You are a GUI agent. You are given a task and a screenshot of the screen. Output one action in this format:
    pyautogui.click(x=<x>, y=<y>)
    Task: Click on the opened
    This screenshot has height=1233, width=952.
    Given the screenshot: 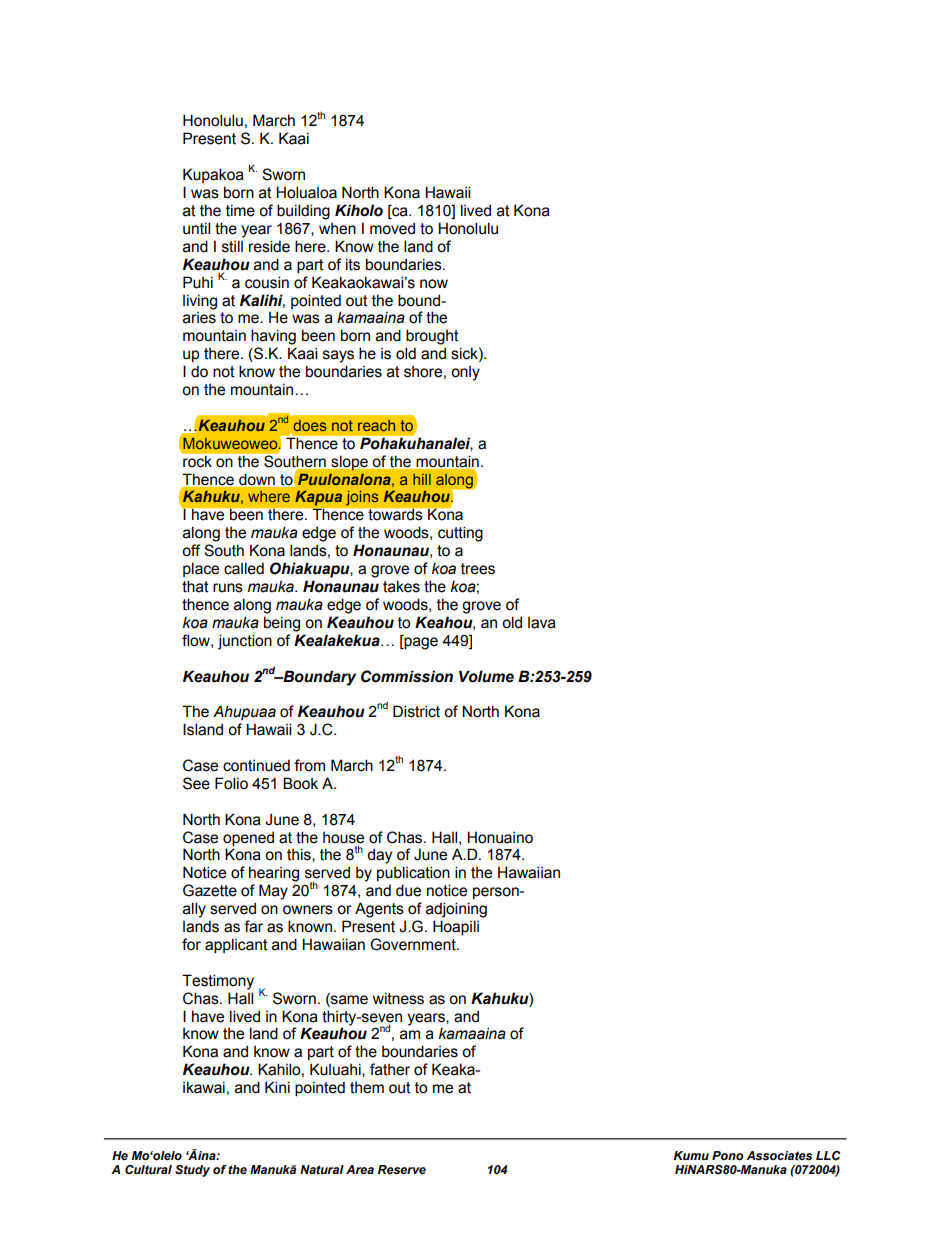 What is the action you would take?
    pyautogui.click(x=248, y=838)
